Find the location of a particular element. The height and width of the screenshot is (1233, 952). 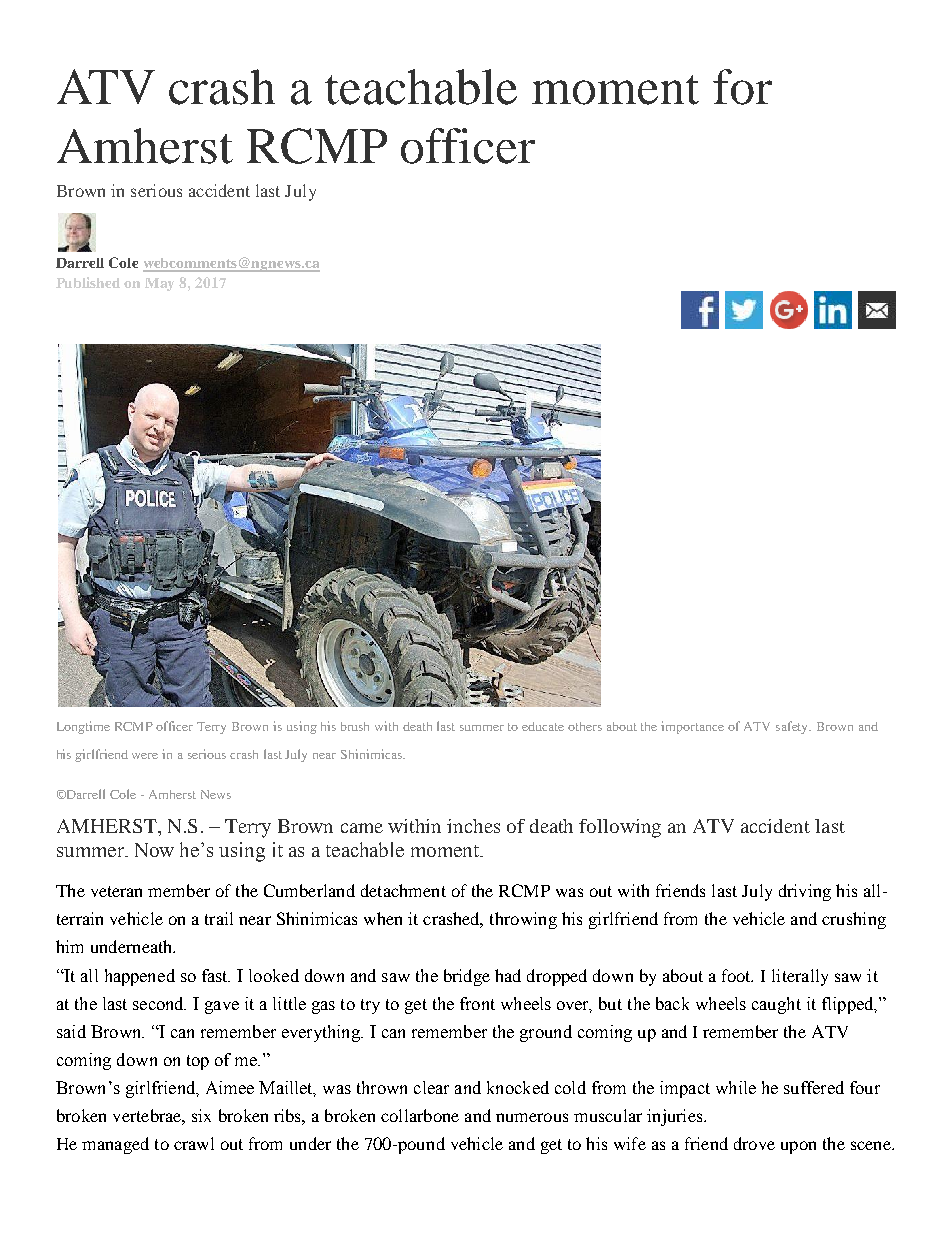

six is located at coordinates (201, 1115).
